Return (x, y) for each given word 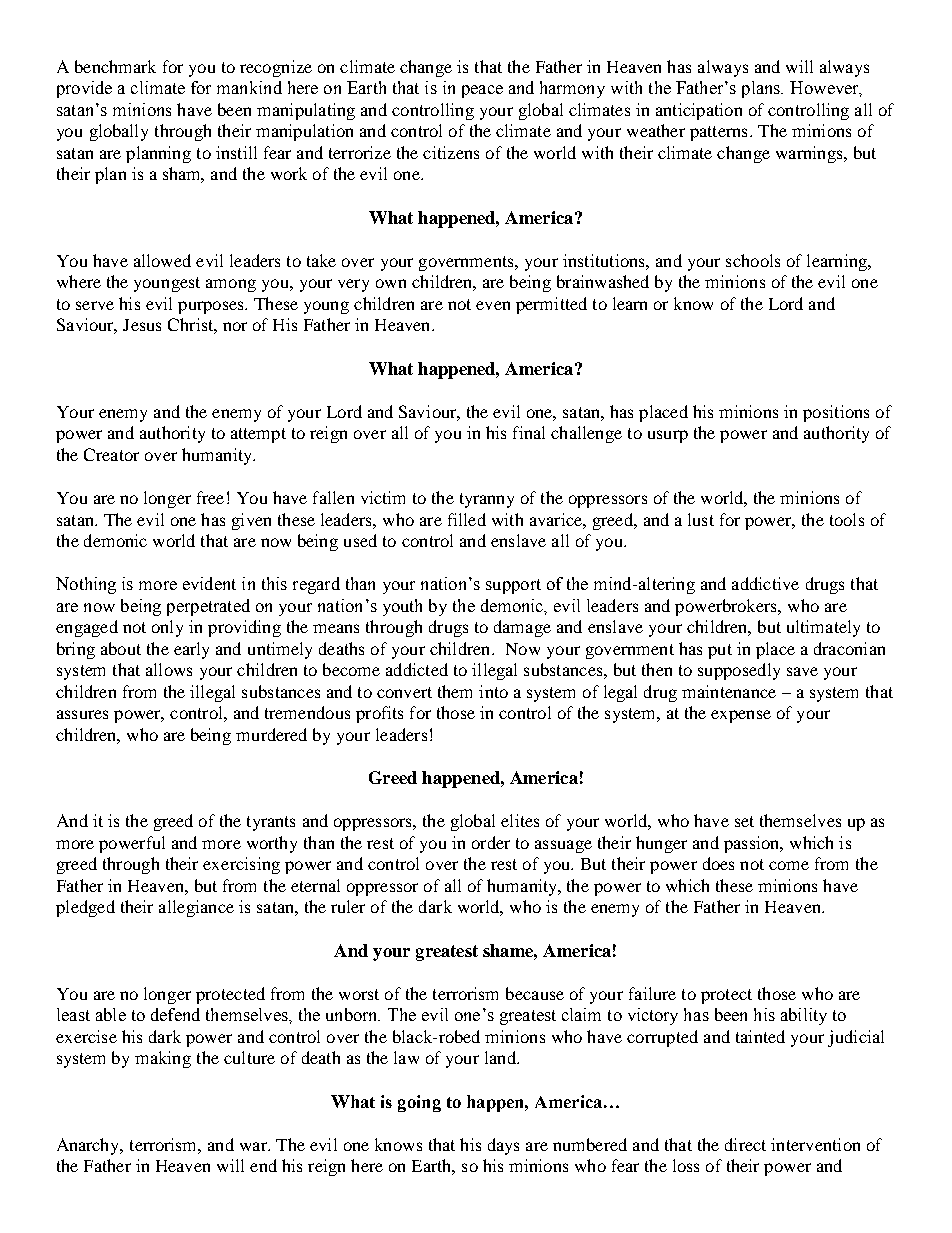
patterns (718, 133)
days (503, 1146)
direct (745, 1144)
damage (522, 628)
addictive (765, 583)
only (167, 628)
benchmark (115, 66)
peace (482, 91)
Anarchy (89, 1146)
